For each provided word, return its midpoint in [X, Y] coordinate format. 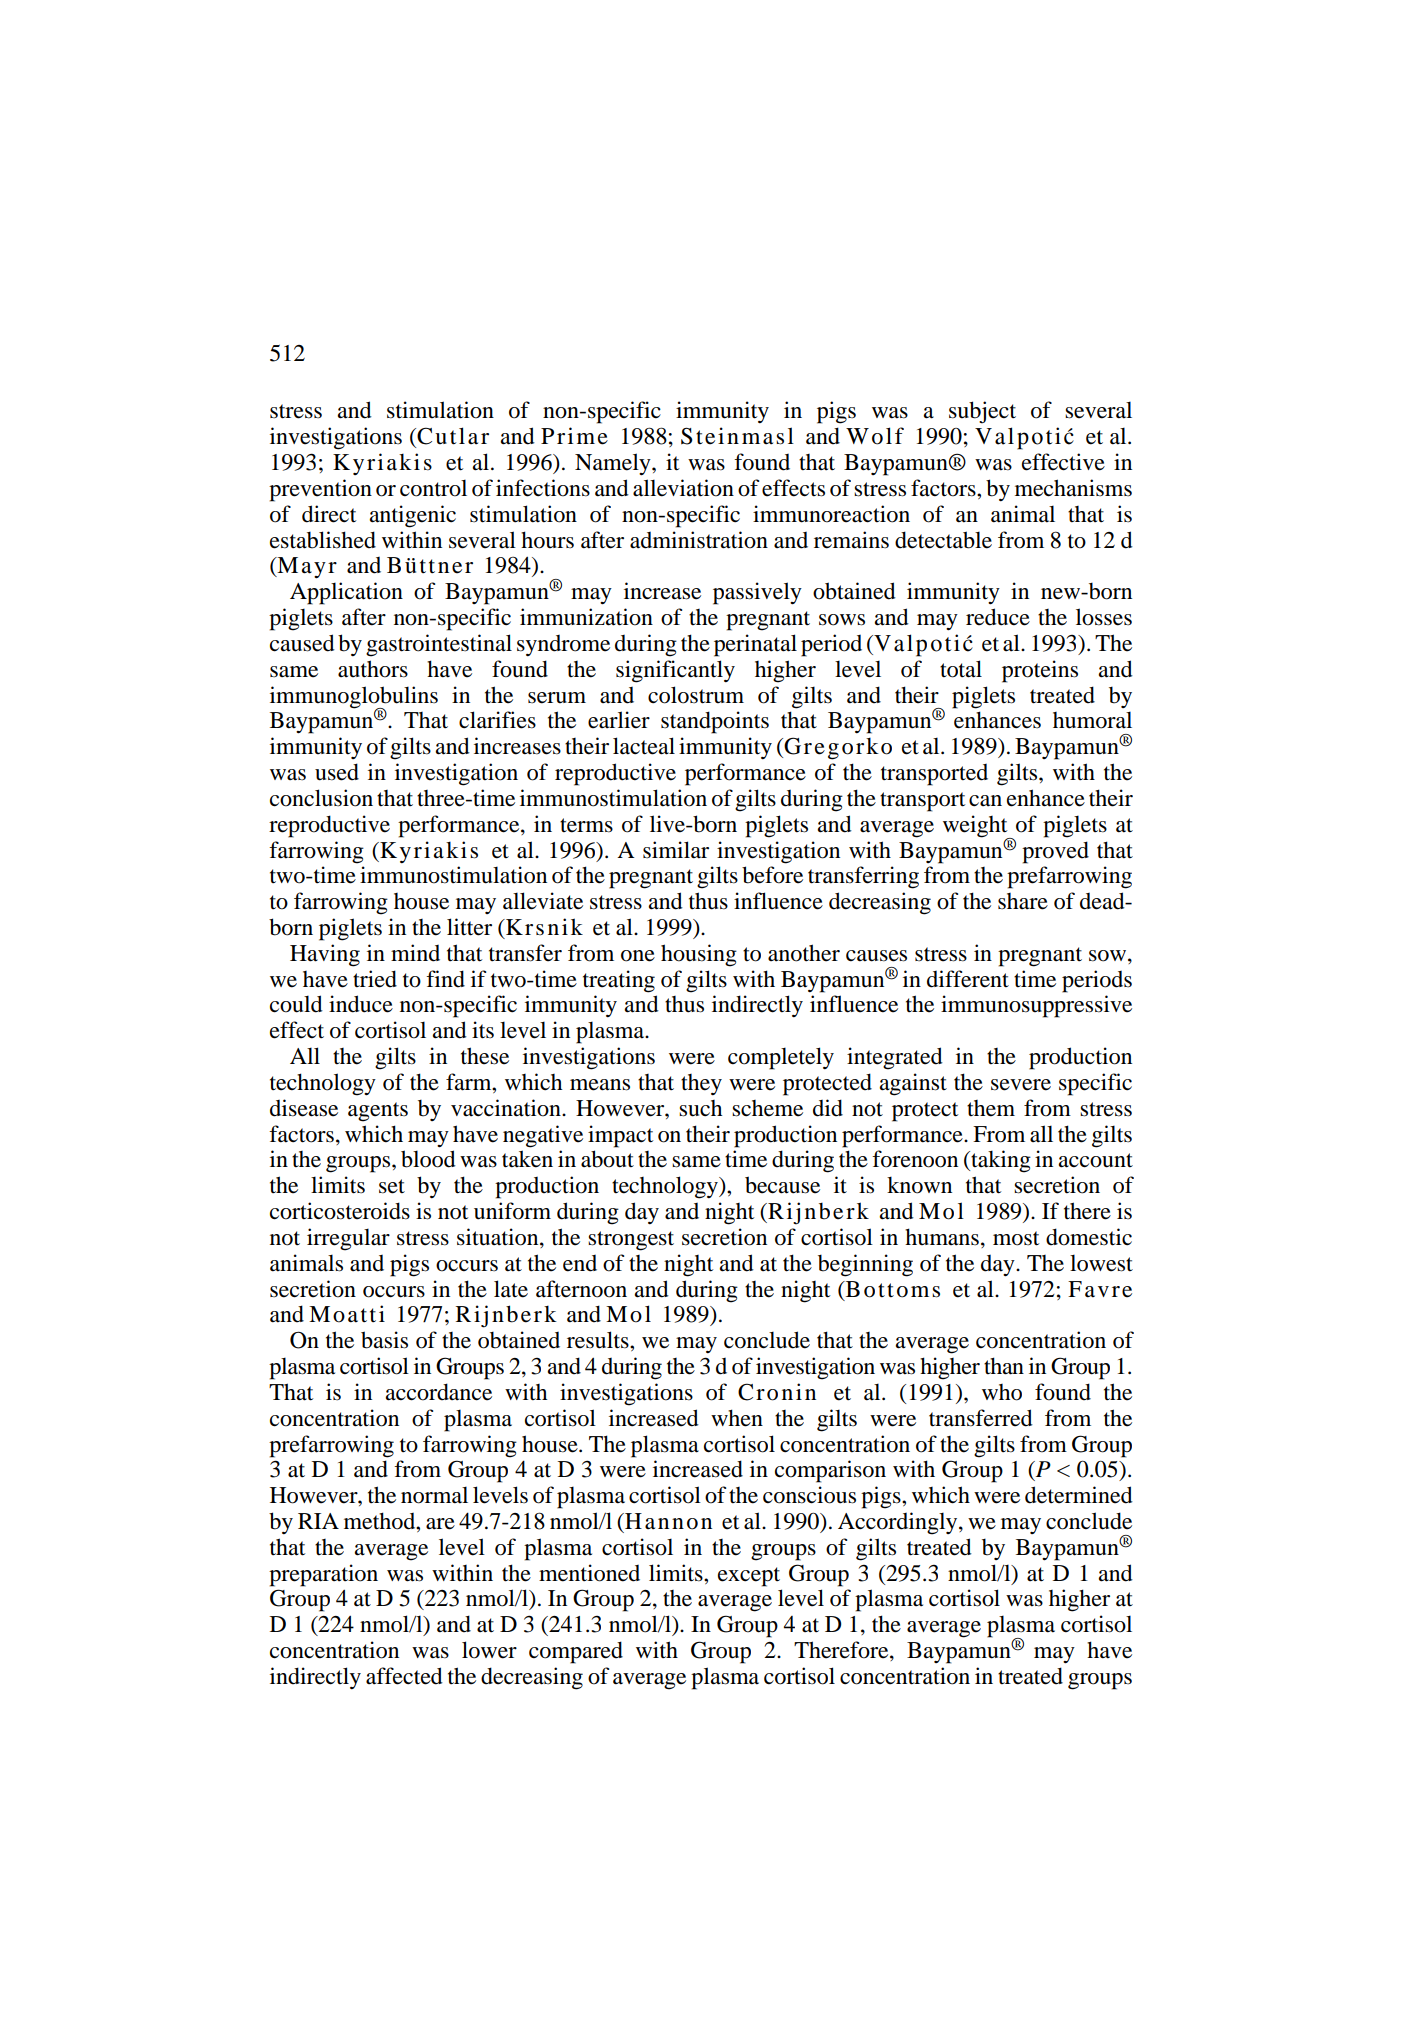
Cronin [777, 1392]
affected [404, 1676]
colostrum [696, 695]
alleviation [683, 488]
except [749, 1577]
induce [361, 1004]
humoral [1092, 720]
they [701, 1084]
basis [384, 1340]
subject [982, 412]
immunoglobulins [354, 698]
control [433, 488]
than [1004, 1366]
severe [1021, 1085]
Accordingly [899, 1523]
